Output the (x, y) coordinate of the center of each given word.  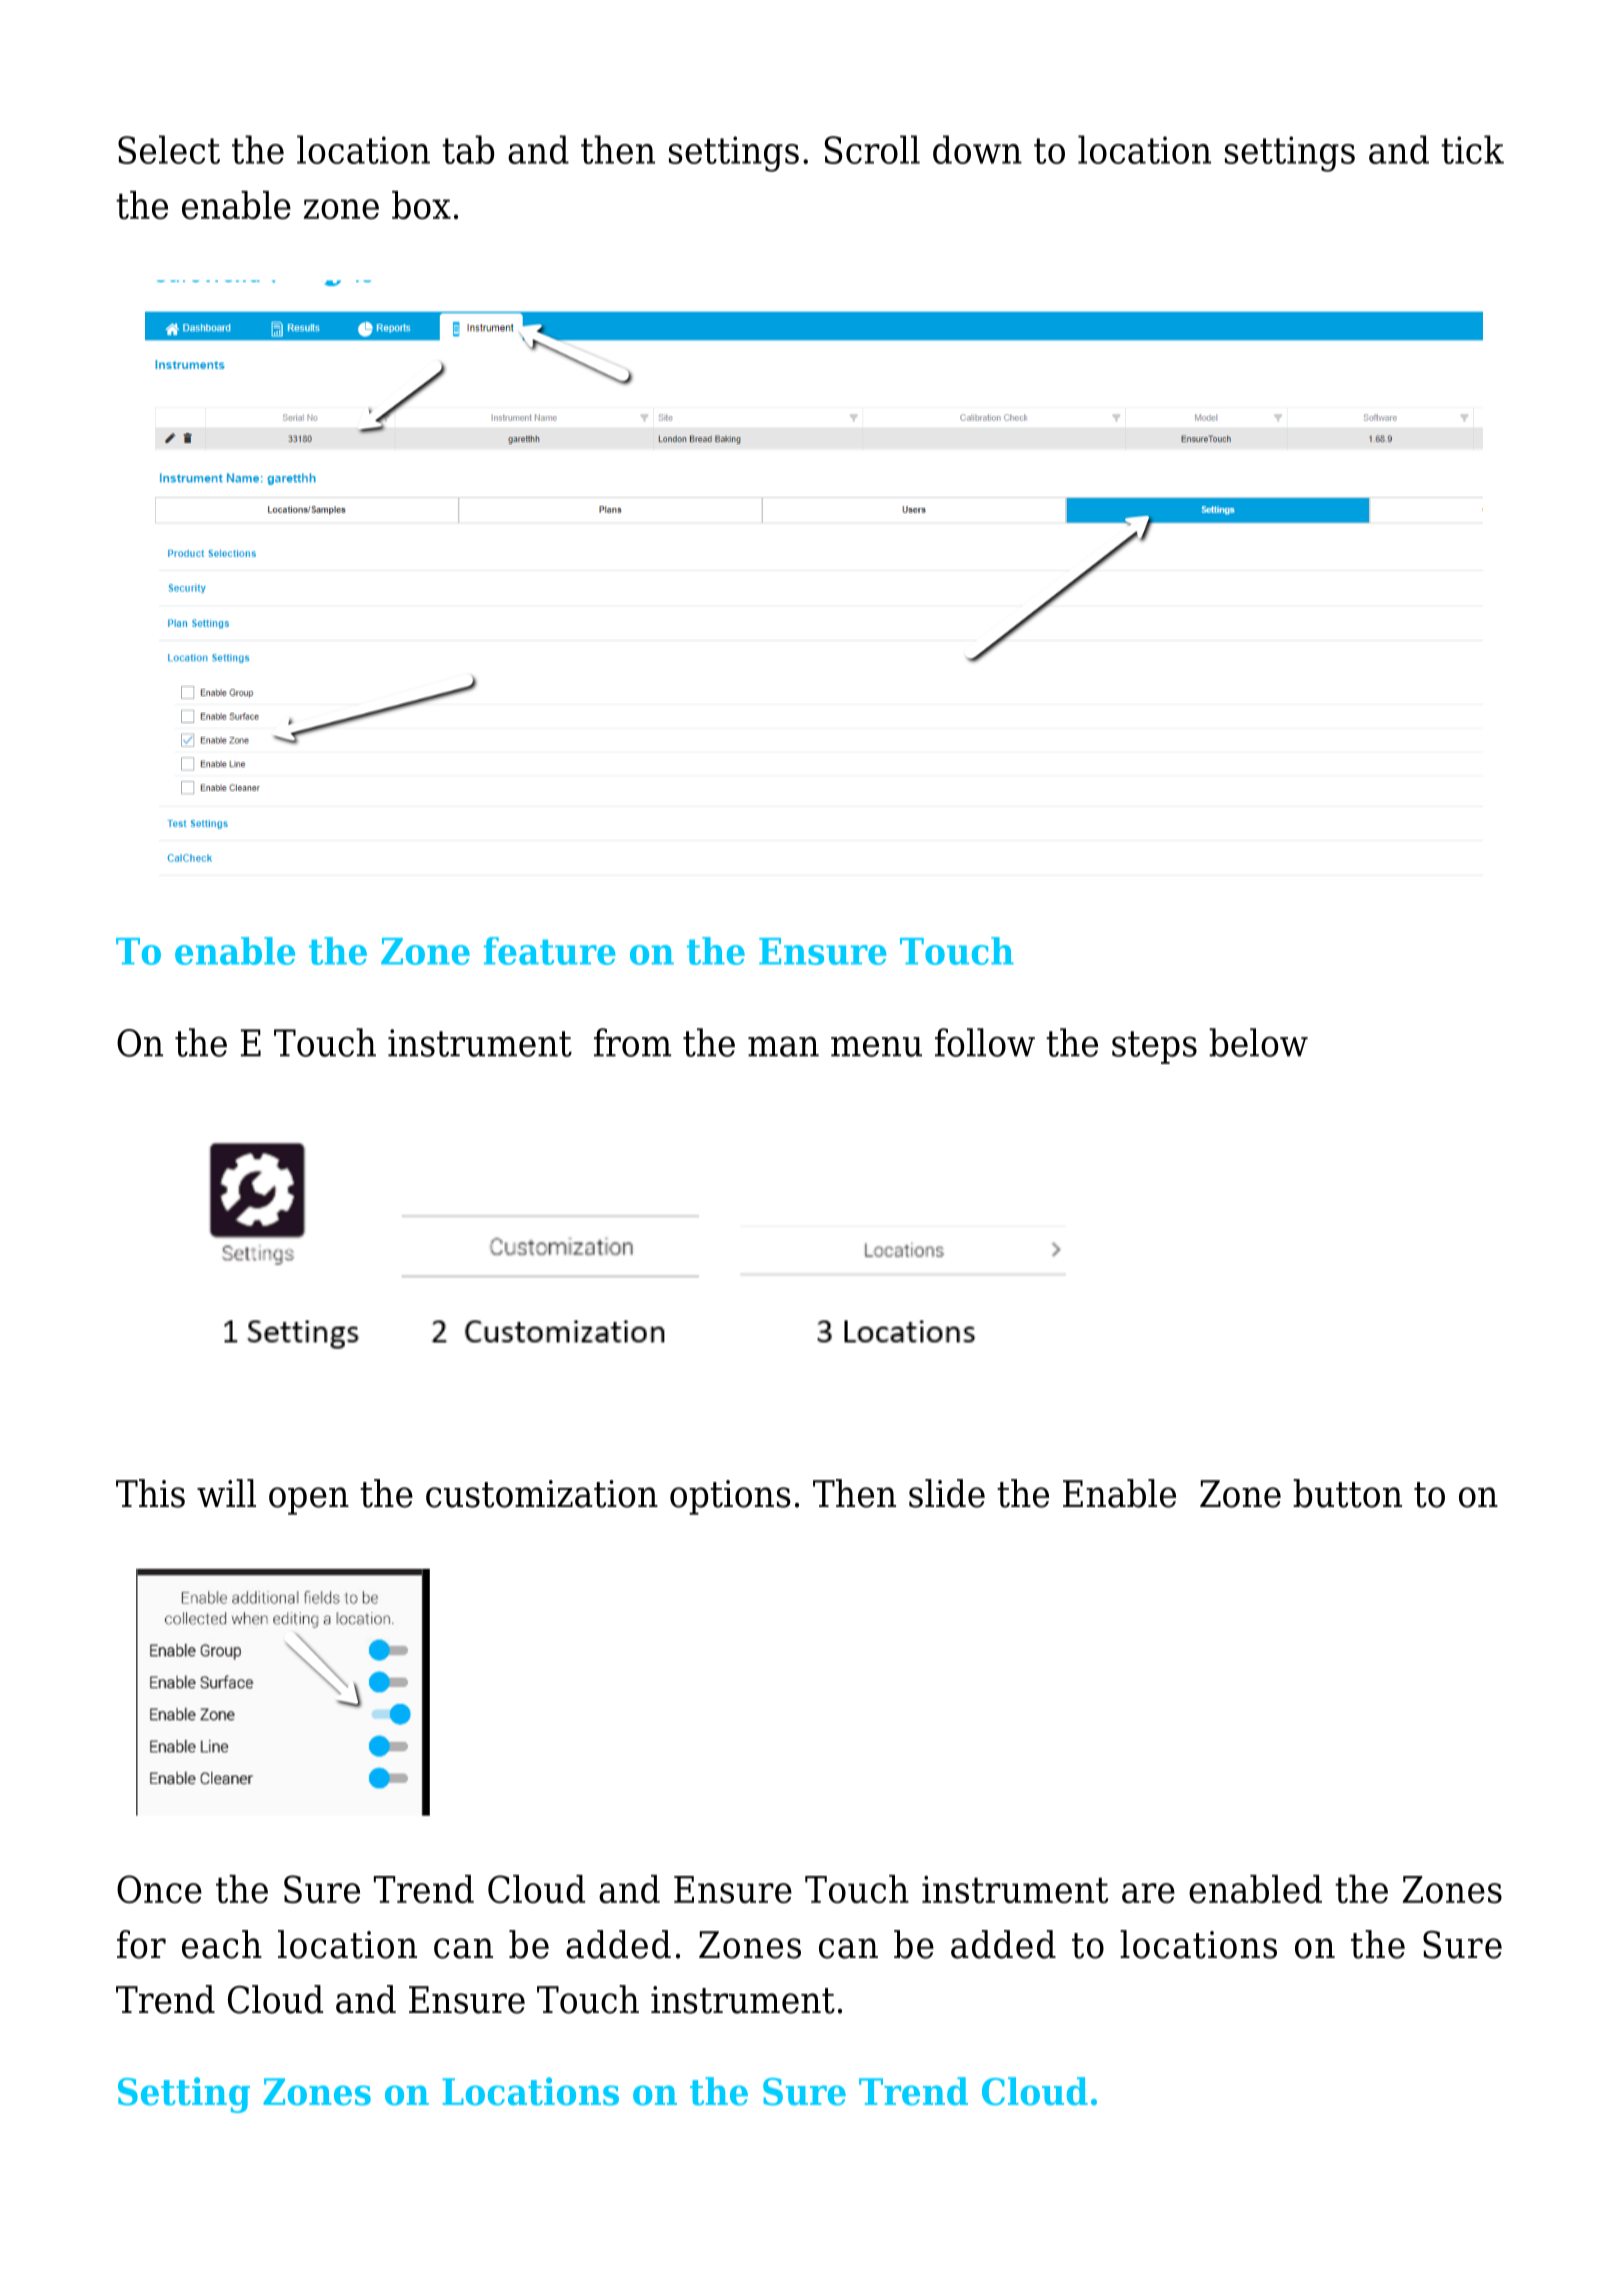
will (226, 1493)
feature (549, 951)
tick (1472, 149)
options (730, 1497)
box (421, 205)
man (783, 1046)
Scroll (872, 149)
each (222, 1944)
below (1258, 1042)
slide (947, 1493)
